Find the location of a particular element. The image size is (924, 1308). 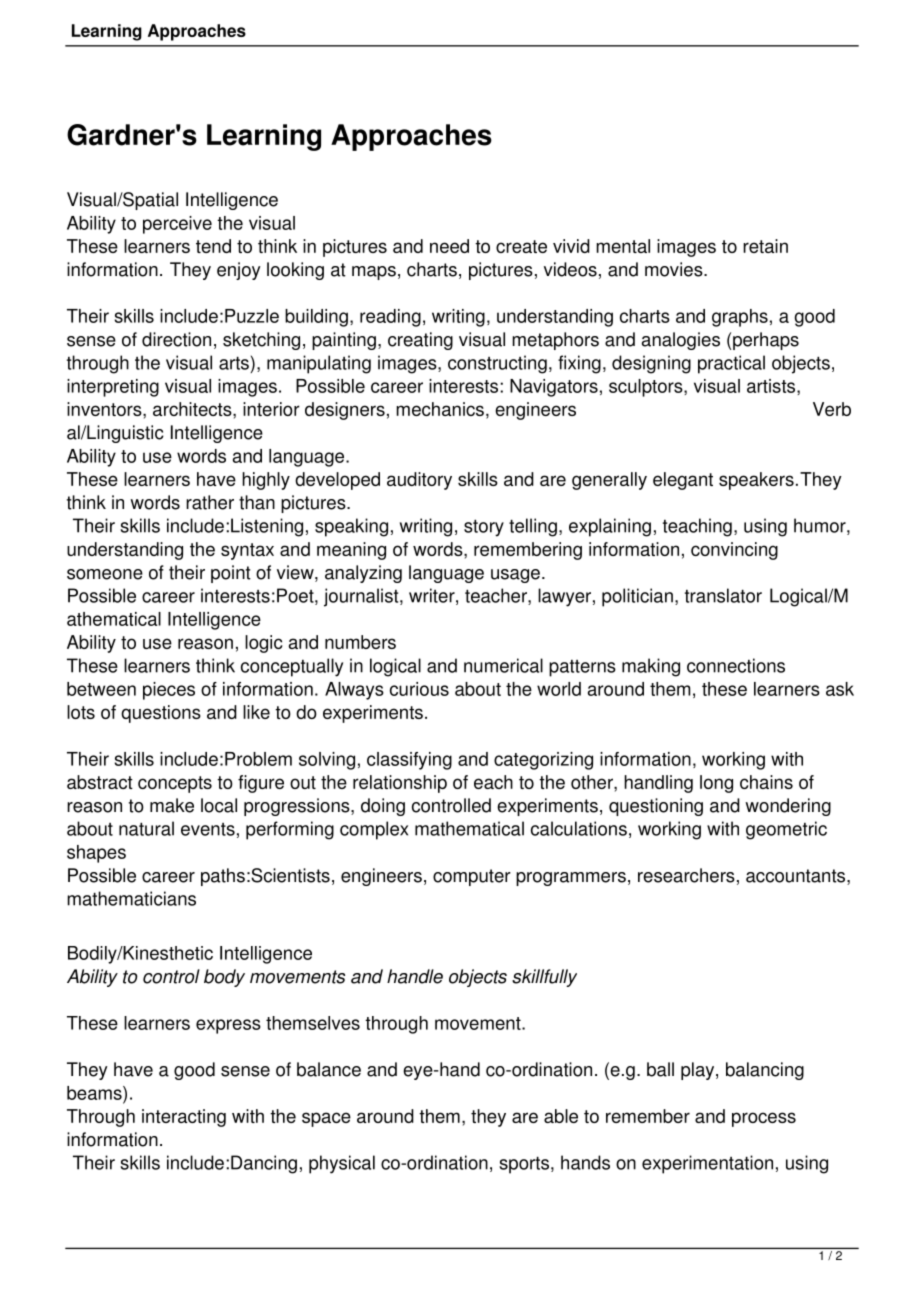

sports is located at coordinates (524, 1165).
